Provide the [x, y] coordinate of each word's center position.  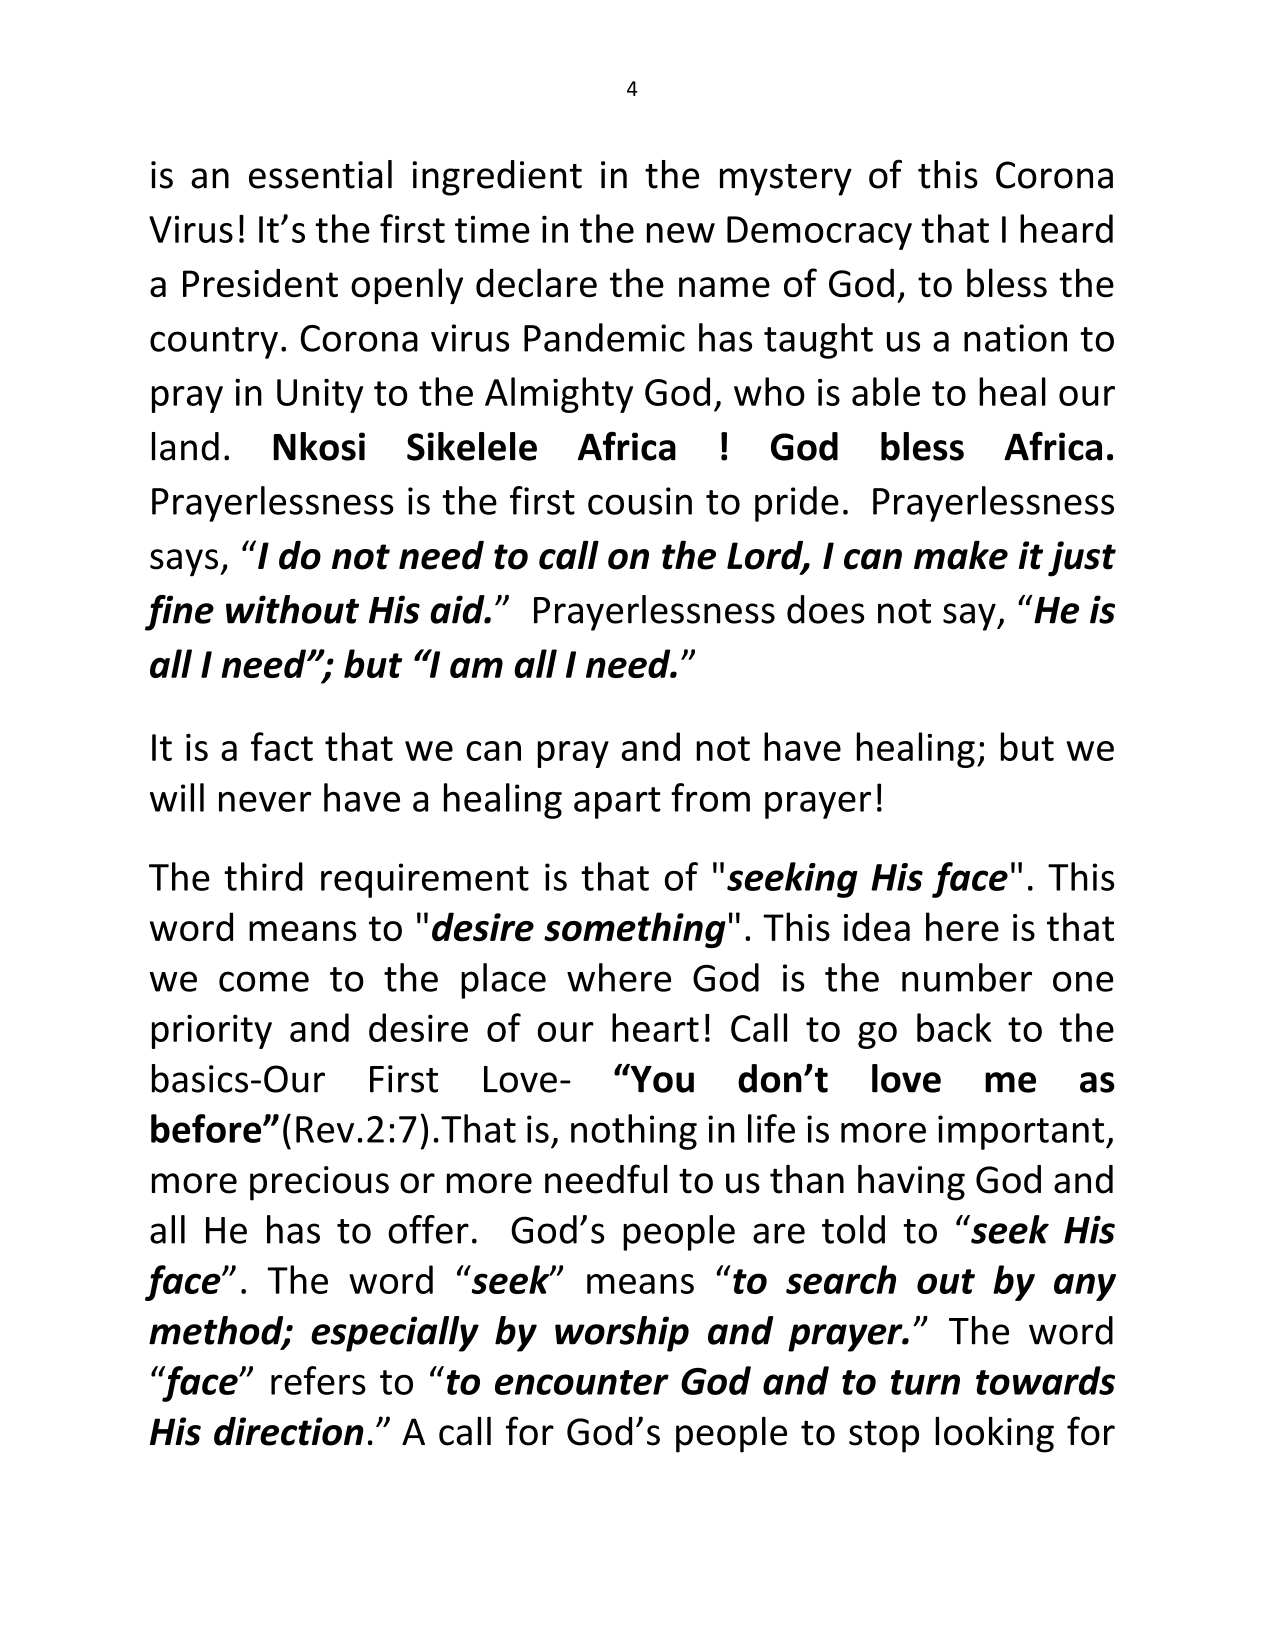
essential [320, 174]
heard [1066, 228]
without [292, 609]
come [264, 981]
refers [318, 1380]
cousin [640, 501]
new [681, 233]
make [961, 555]
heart [655, 1027]
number [967, 977]
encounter [582, 1382]
